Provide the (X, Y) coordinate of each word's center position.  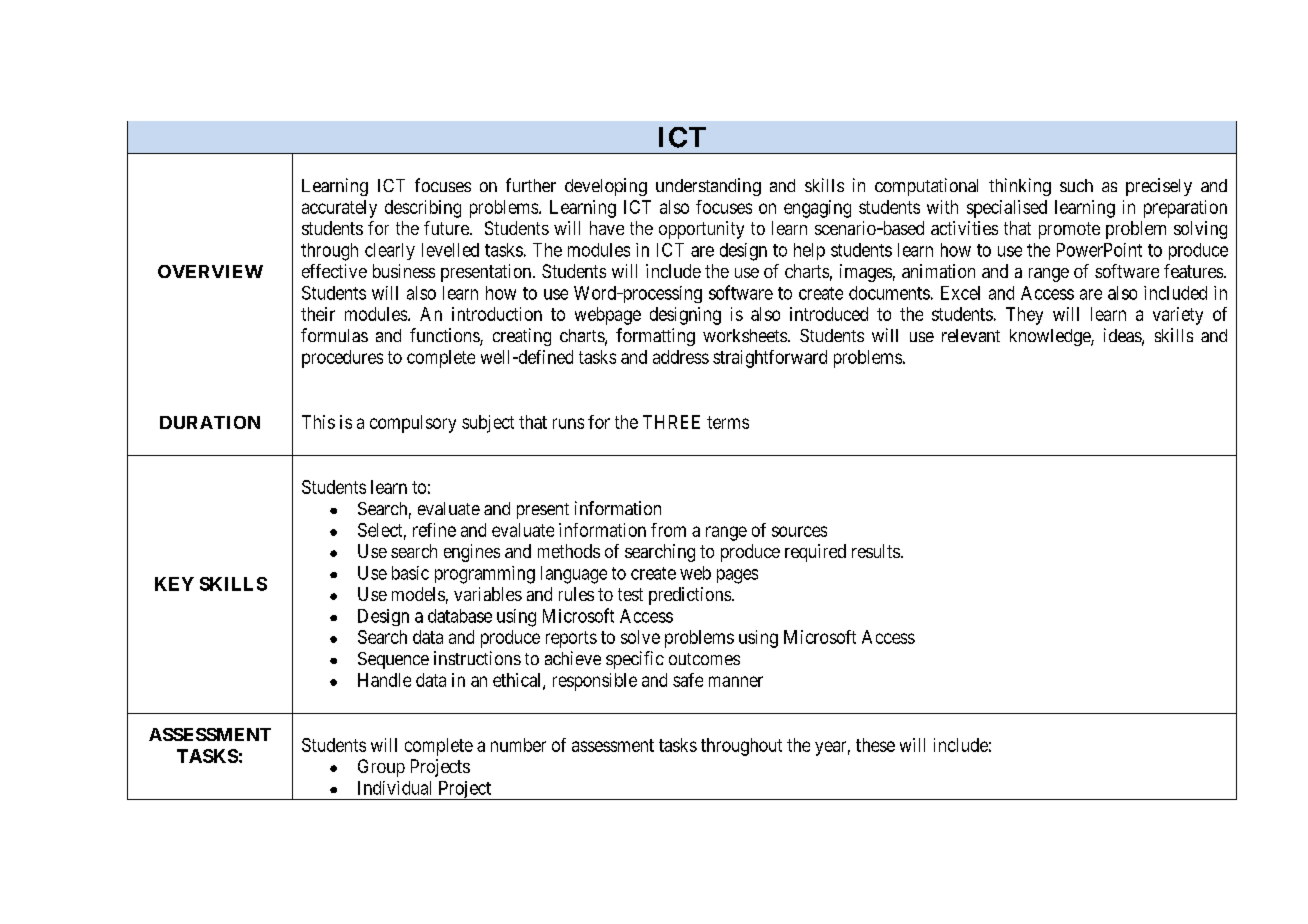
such (1076, 185)
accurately (339, 209)
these (875, 745)
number (518, 745)
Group (381, 768)
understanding (708, 187)
